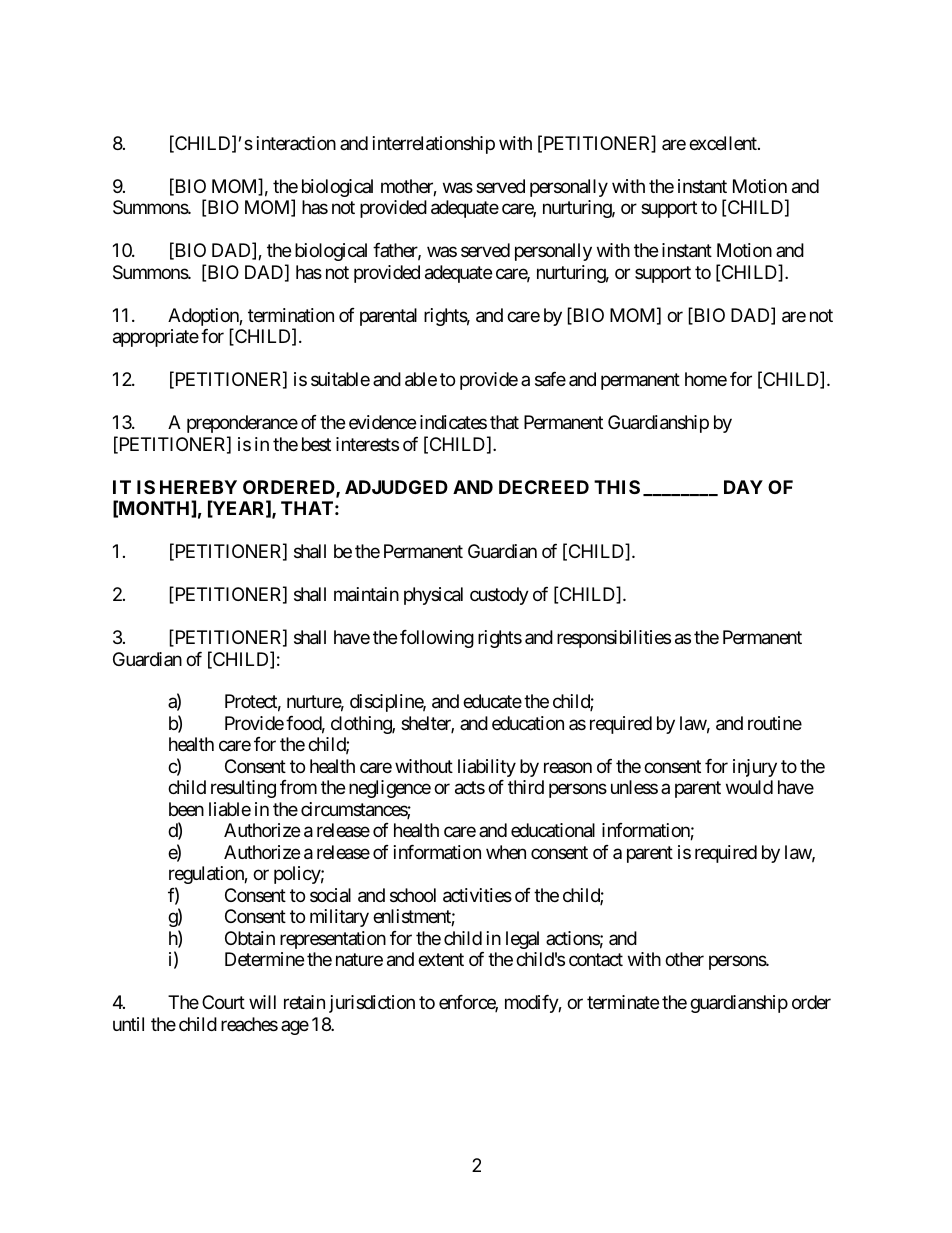 The width and height of the document is (952, 1233). Describe the element at coordinates (755, 768) in the document. I see `injury` at that location.
